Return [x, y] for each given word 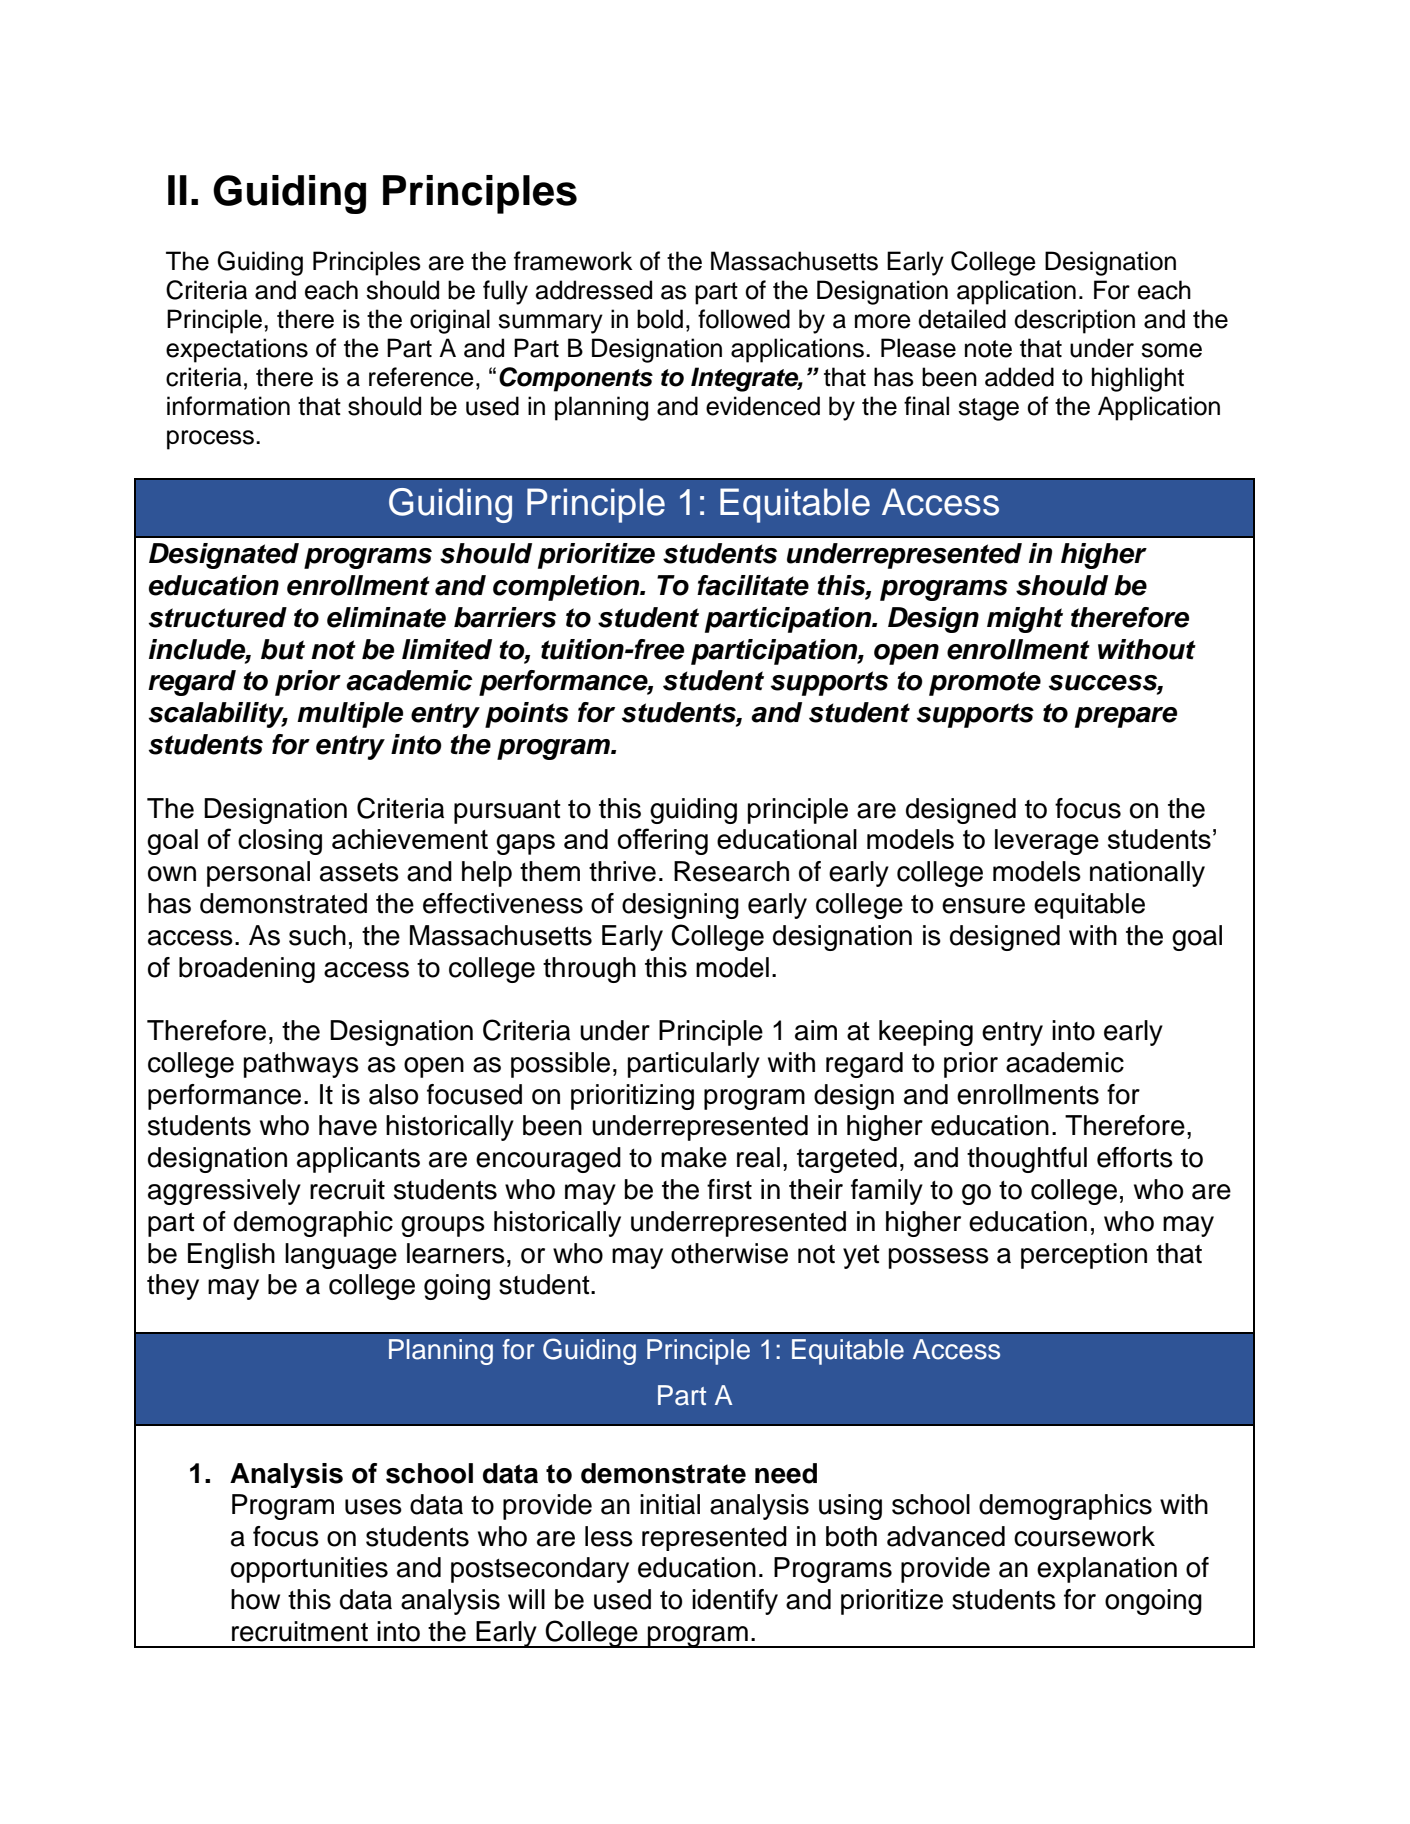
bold [660, 319]
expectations [237, 350]
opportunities [309, 1570]
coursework [1084, 1536]
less [609, 1536]
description [1074, 321]
